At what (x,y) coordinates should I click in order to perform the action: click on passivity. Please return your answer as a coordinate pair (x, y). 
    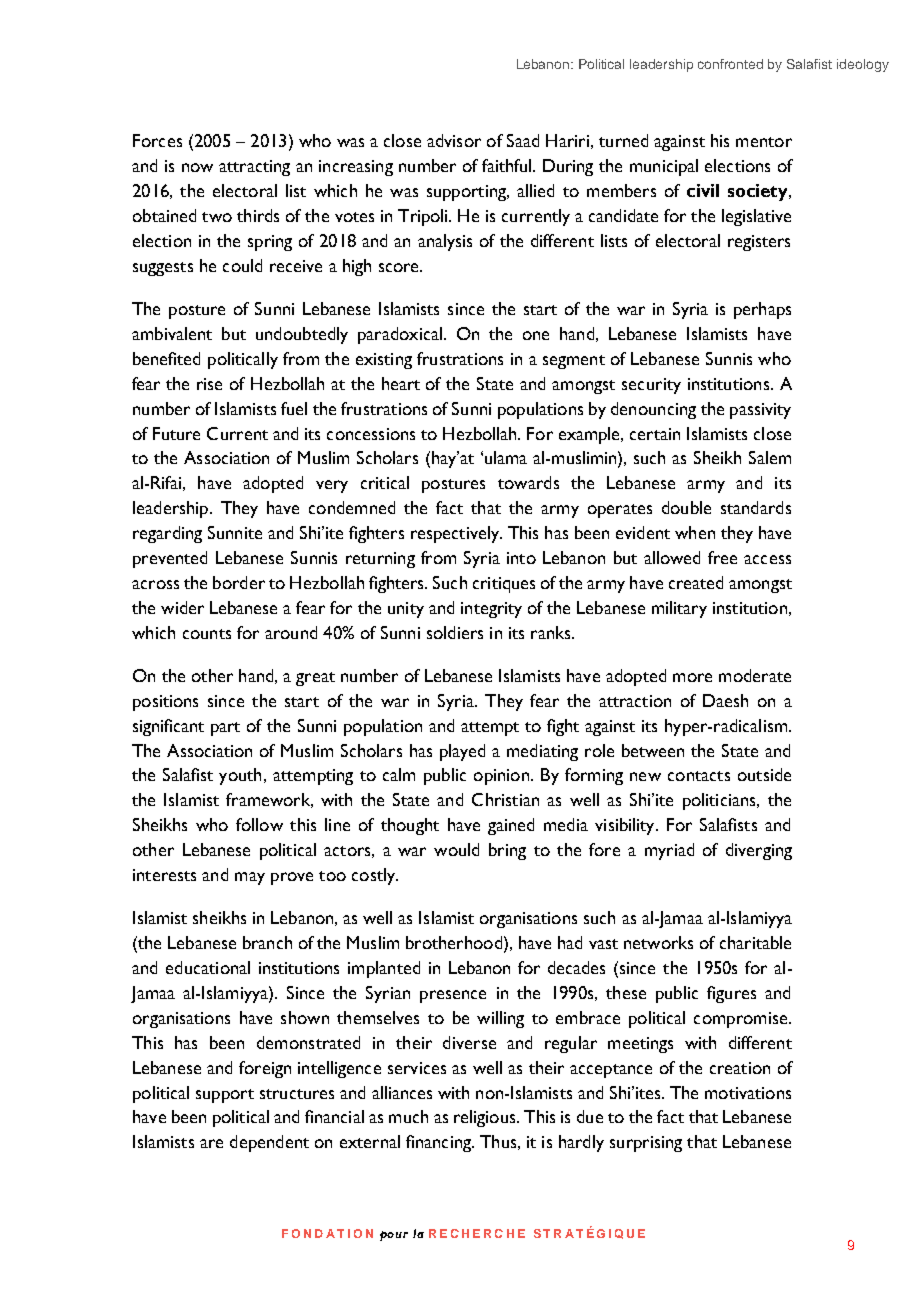
    Looking at the image, I should click on (760, 411).
